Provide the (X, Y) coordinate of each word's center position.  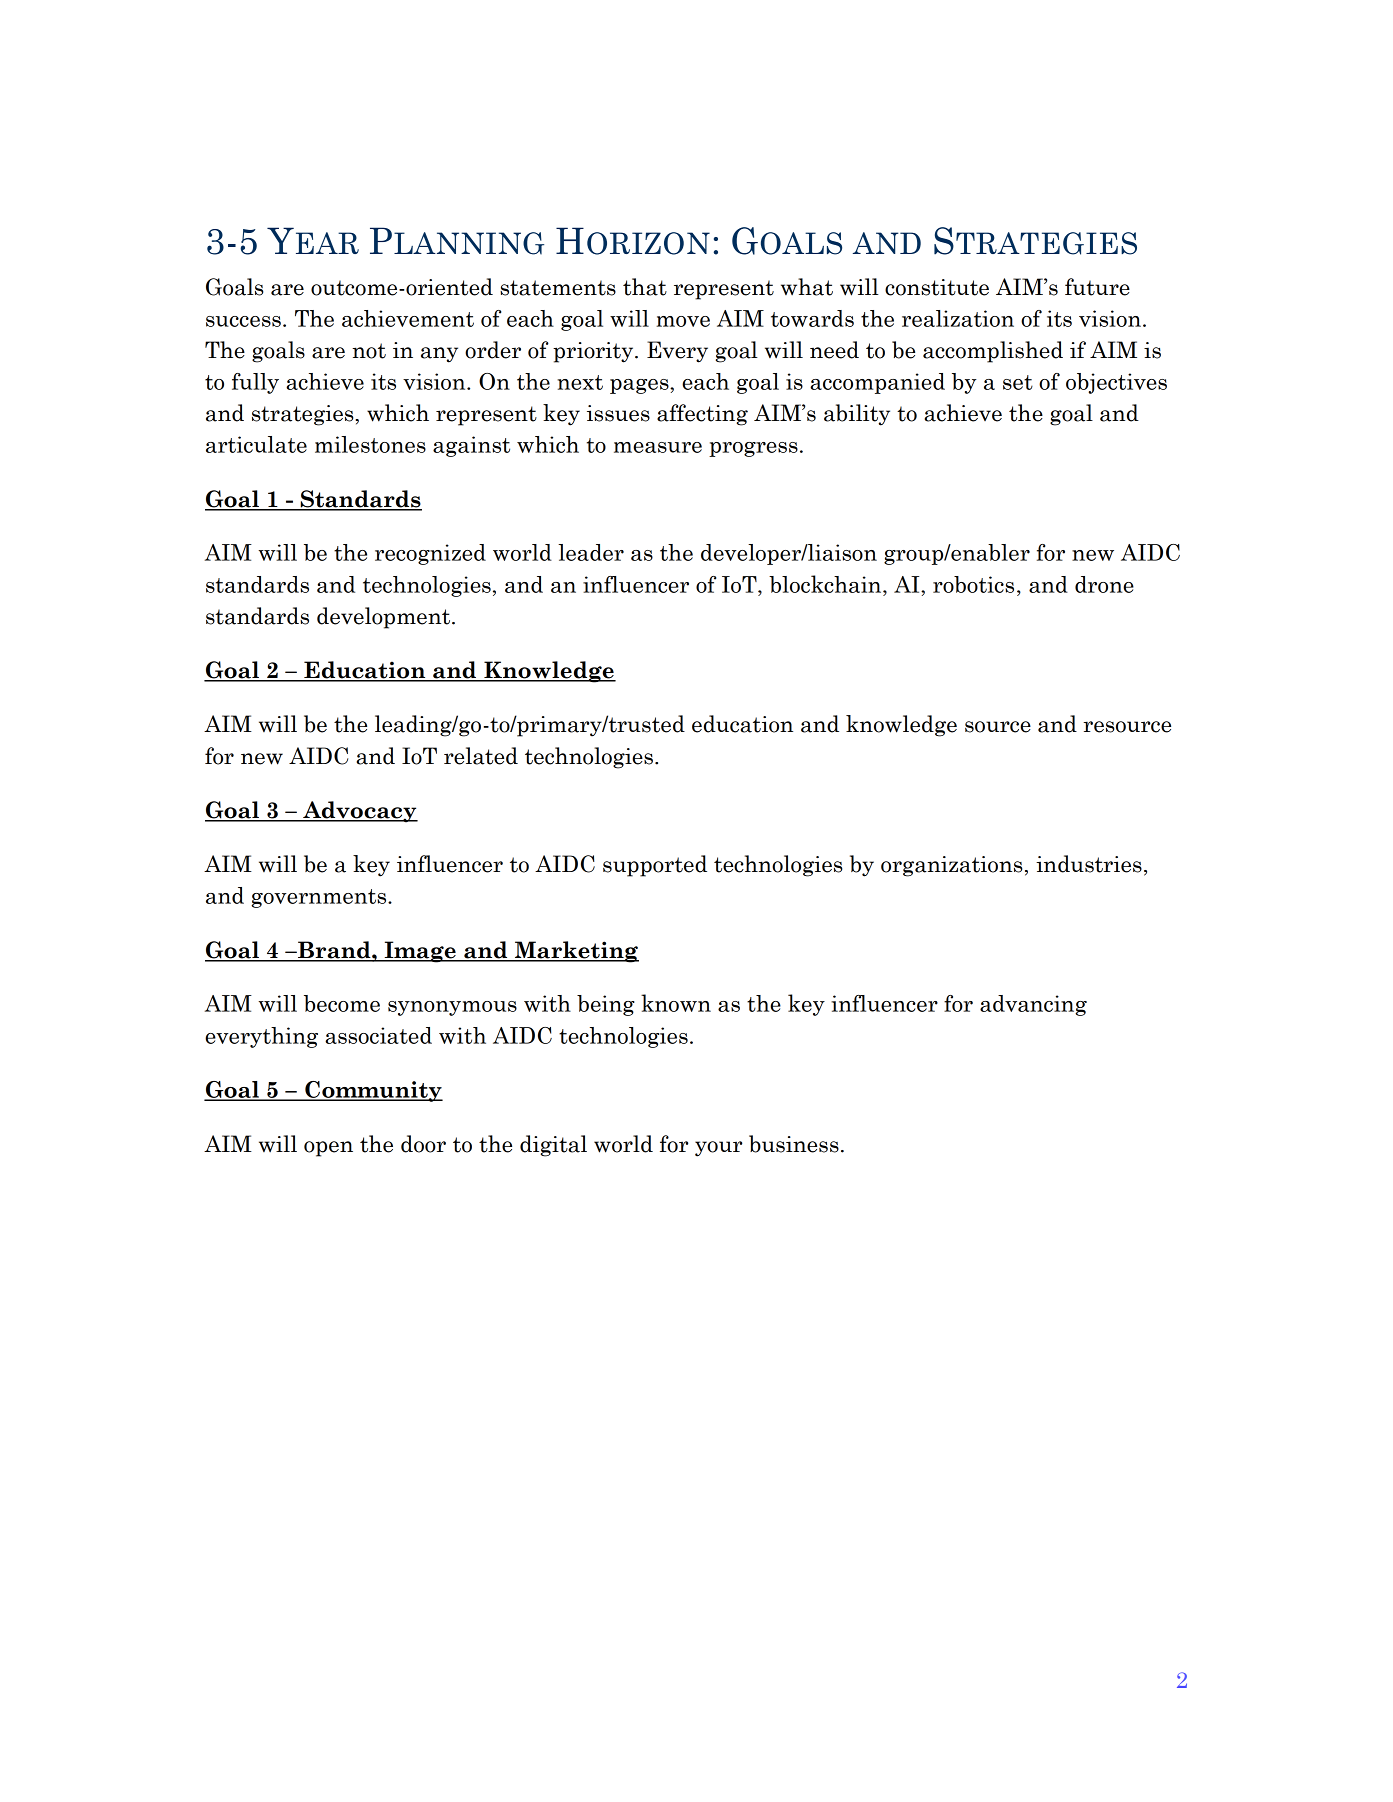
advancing (1033, 1005)
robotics (973, 584)
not (369, 351)
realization (958, 318)
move (683, 321)
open (328, 1149)
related (481, 756)
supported (655, 866)
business (794, 1144)
